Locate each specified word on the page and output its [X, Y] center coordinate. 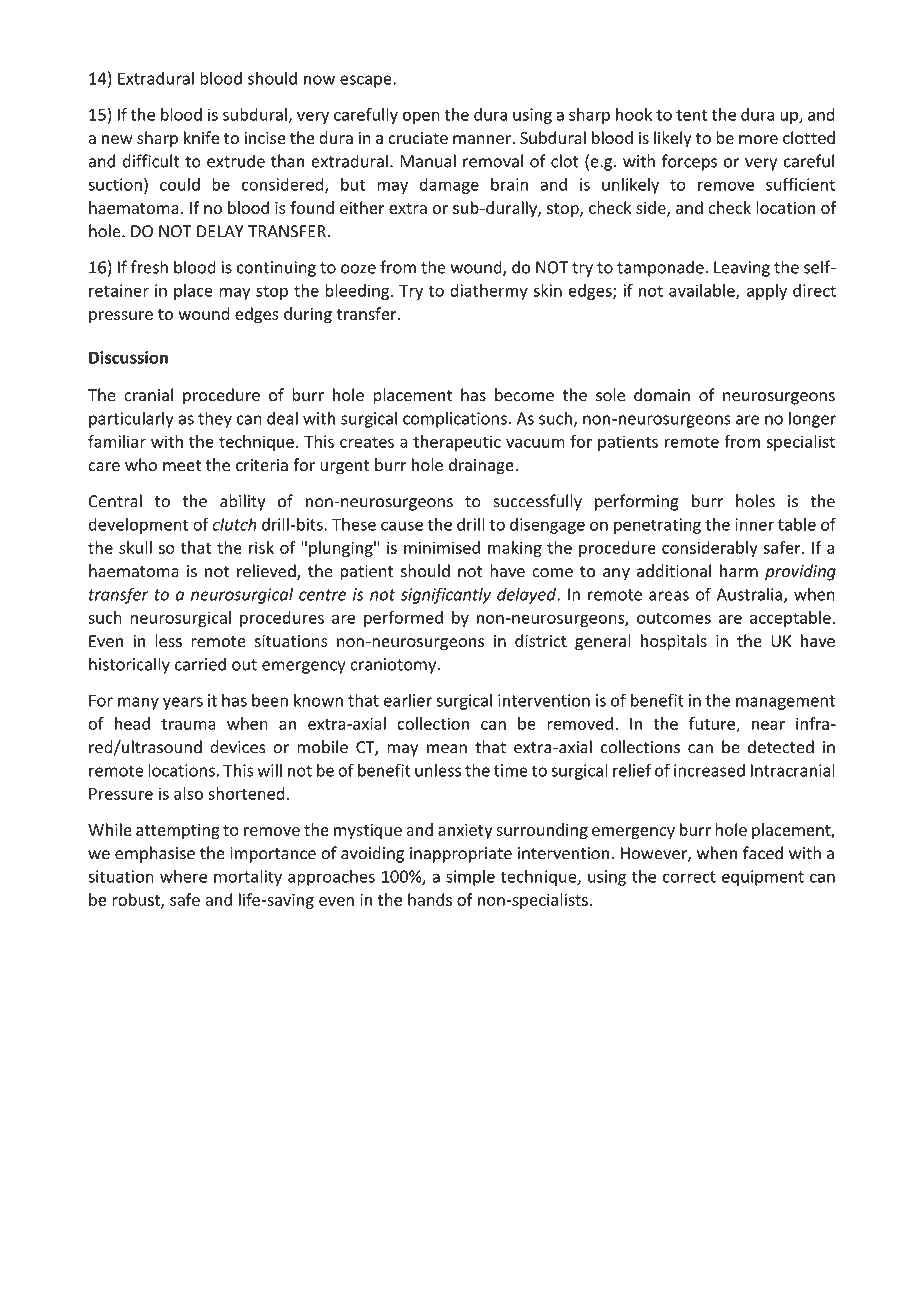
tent [692, 115]
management [785, 702]
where [183, 876]
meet [182, 466]
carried [200, 664]
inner [754, 524]
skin [547, 290]
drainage [482, 466]
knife [201, 137]
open [421, 117]
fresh [149, 267]
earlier [408, 700]
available [703, 291]
